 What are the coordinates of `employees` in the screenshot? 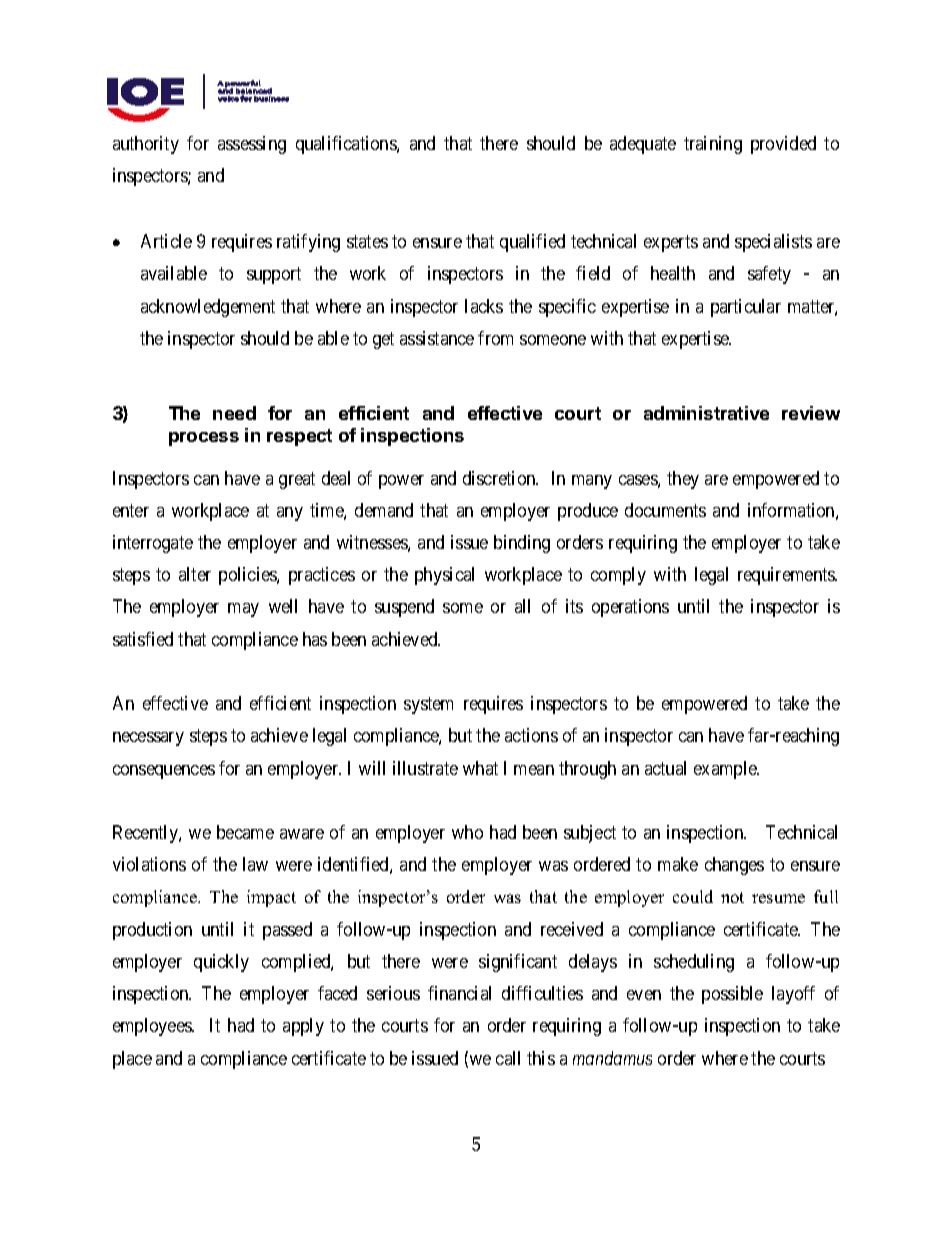 It's located at (153, 1027).
